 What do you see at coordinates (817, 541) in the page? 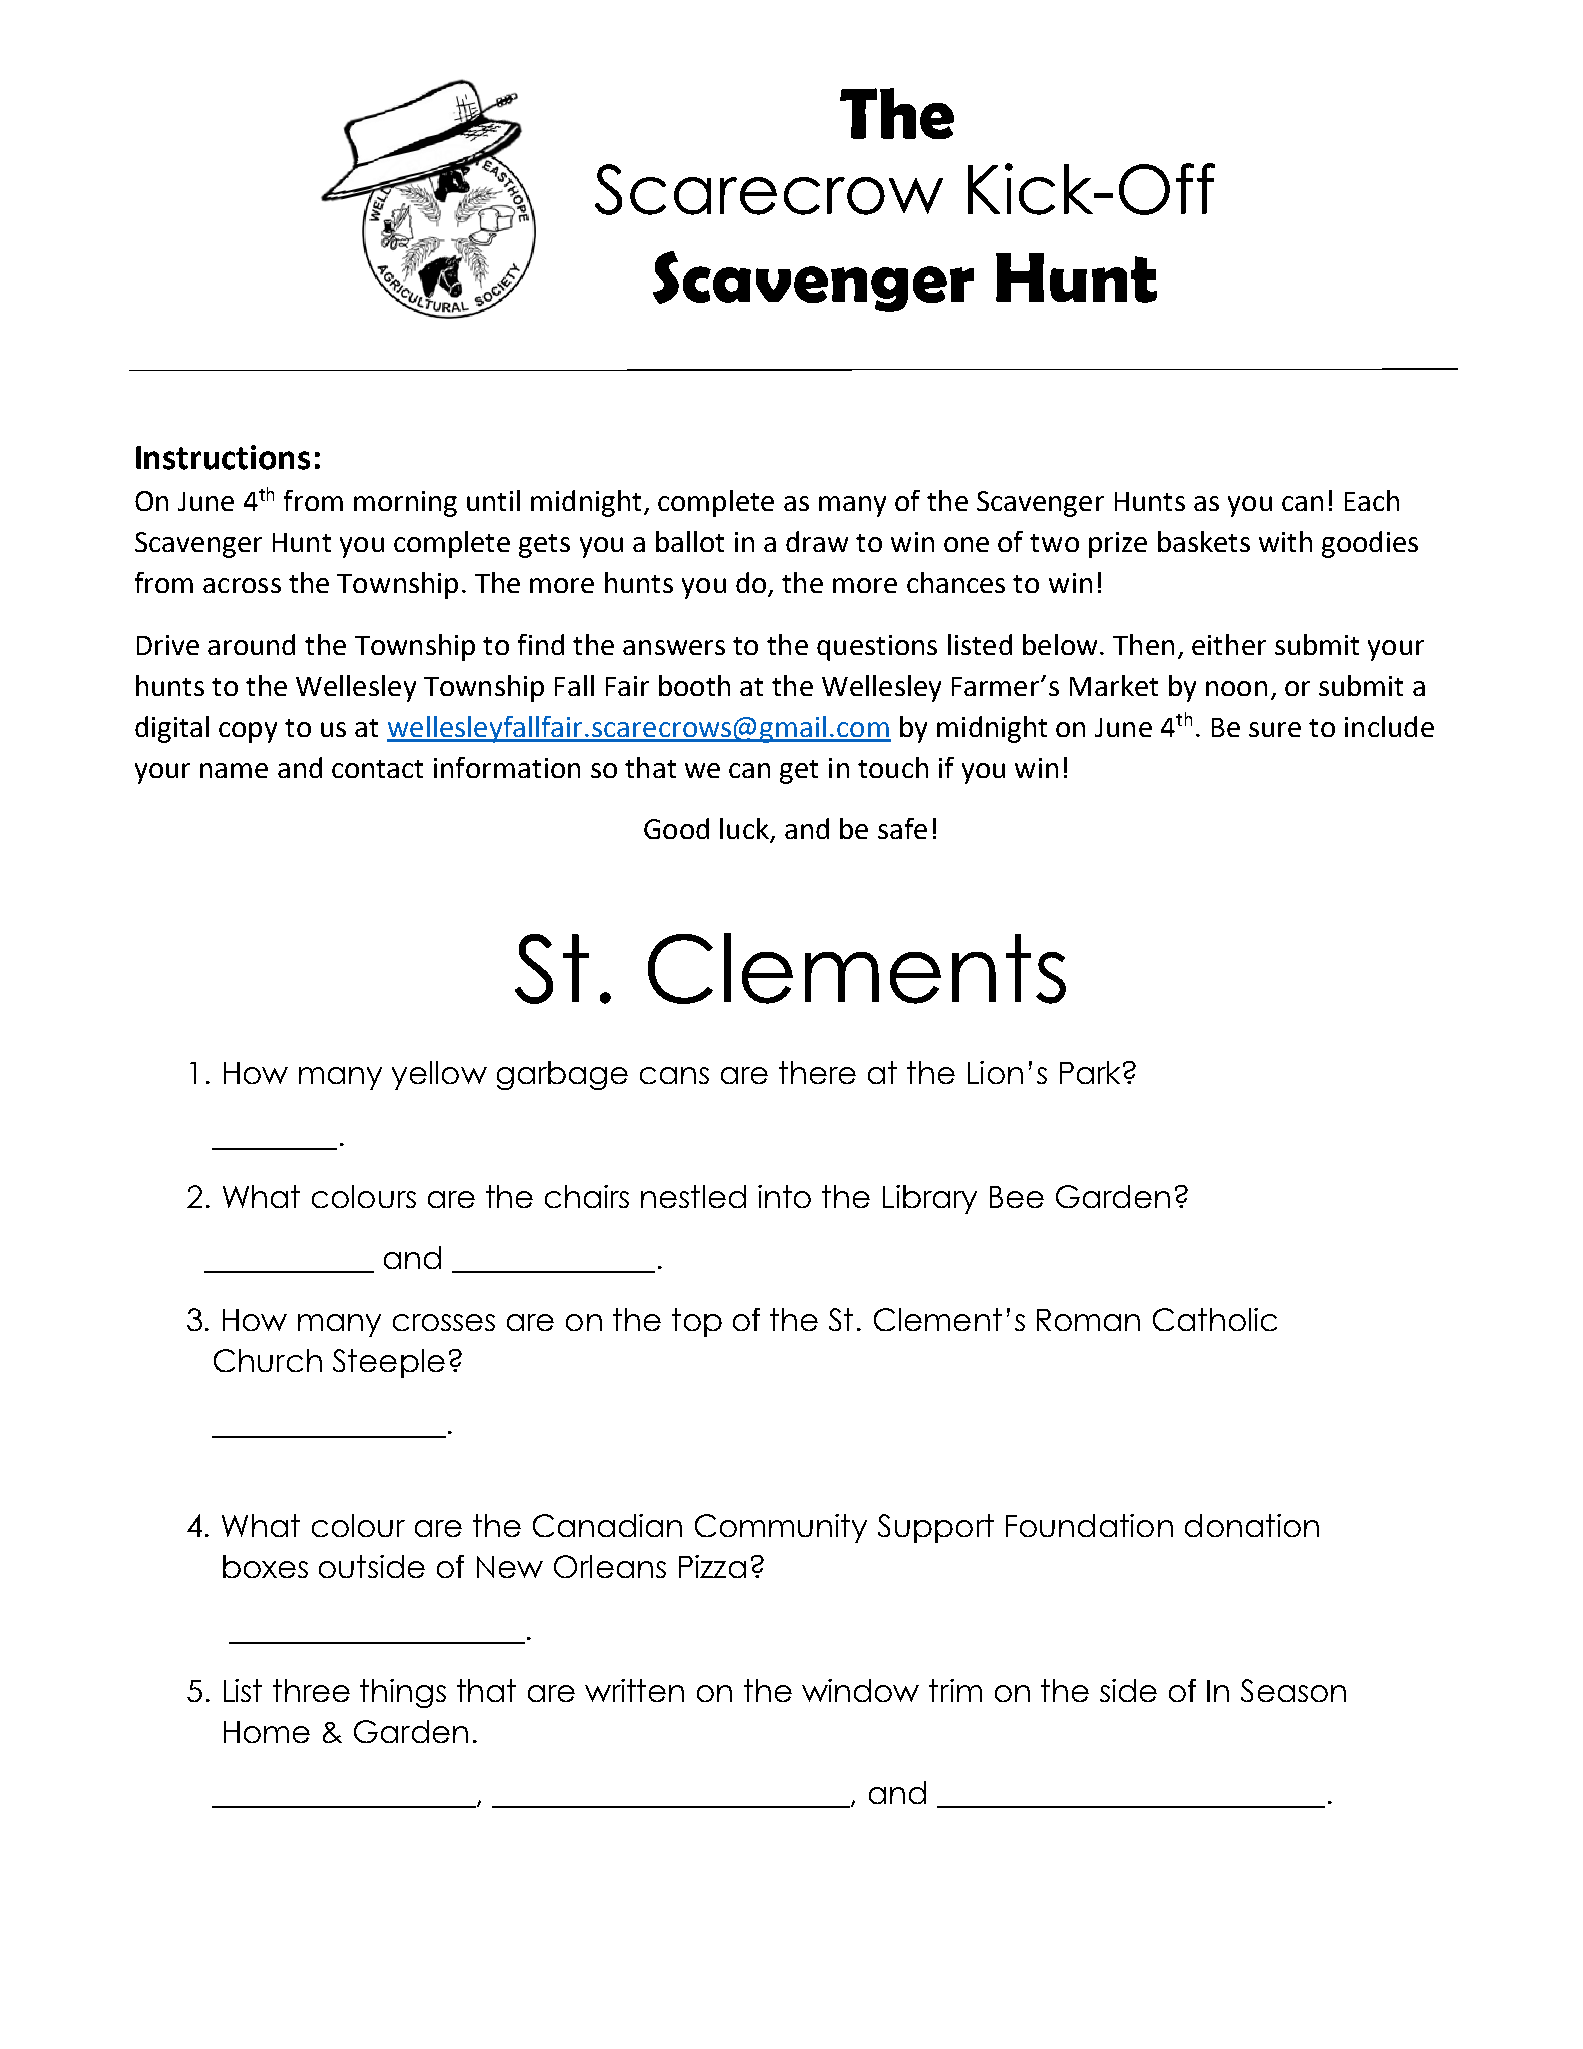
I see `draw` at bounding box center [817, 541].
